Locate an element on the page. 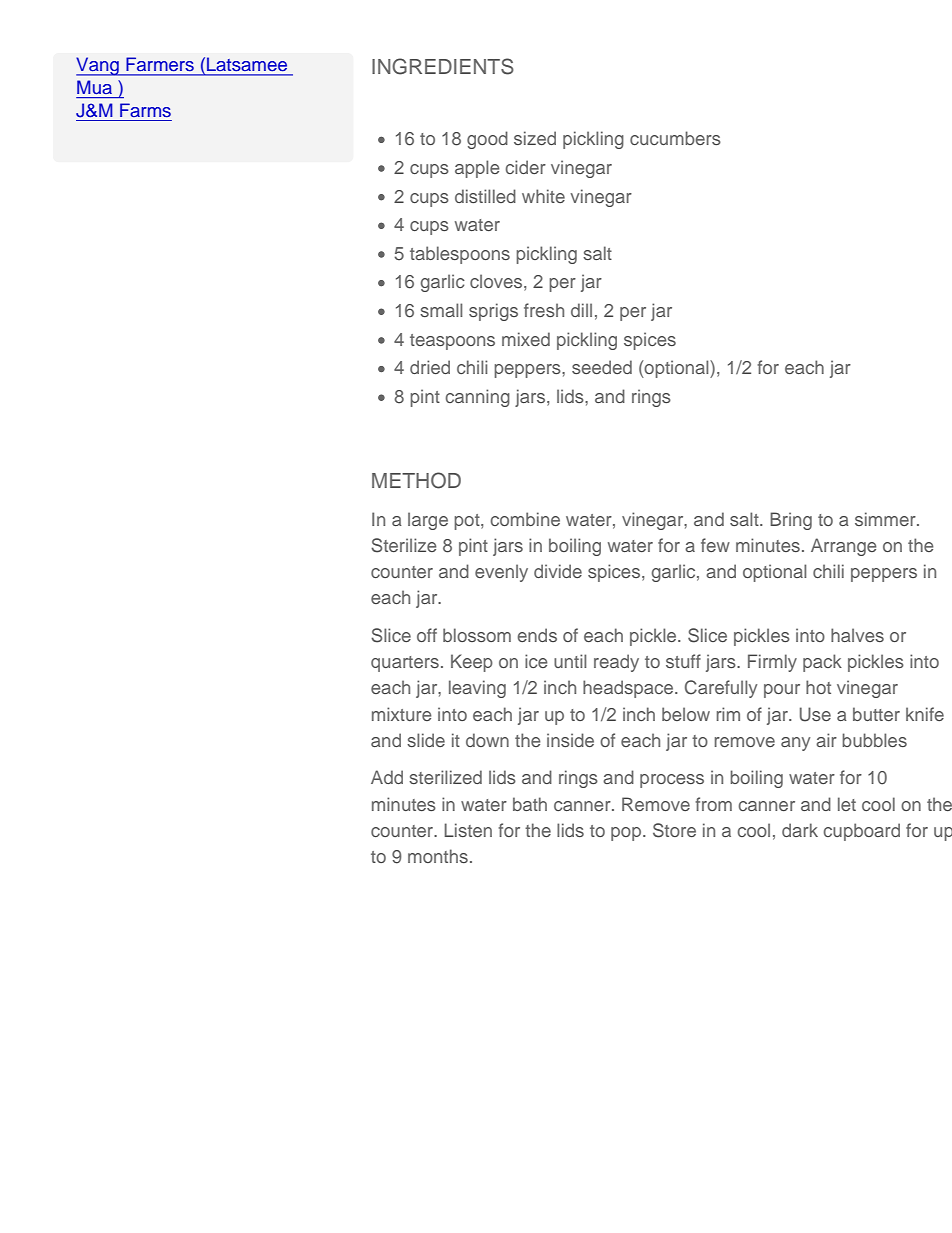 This image has width=952, height=1233. INGREDIENTS is located at coordinates (443, 66).
